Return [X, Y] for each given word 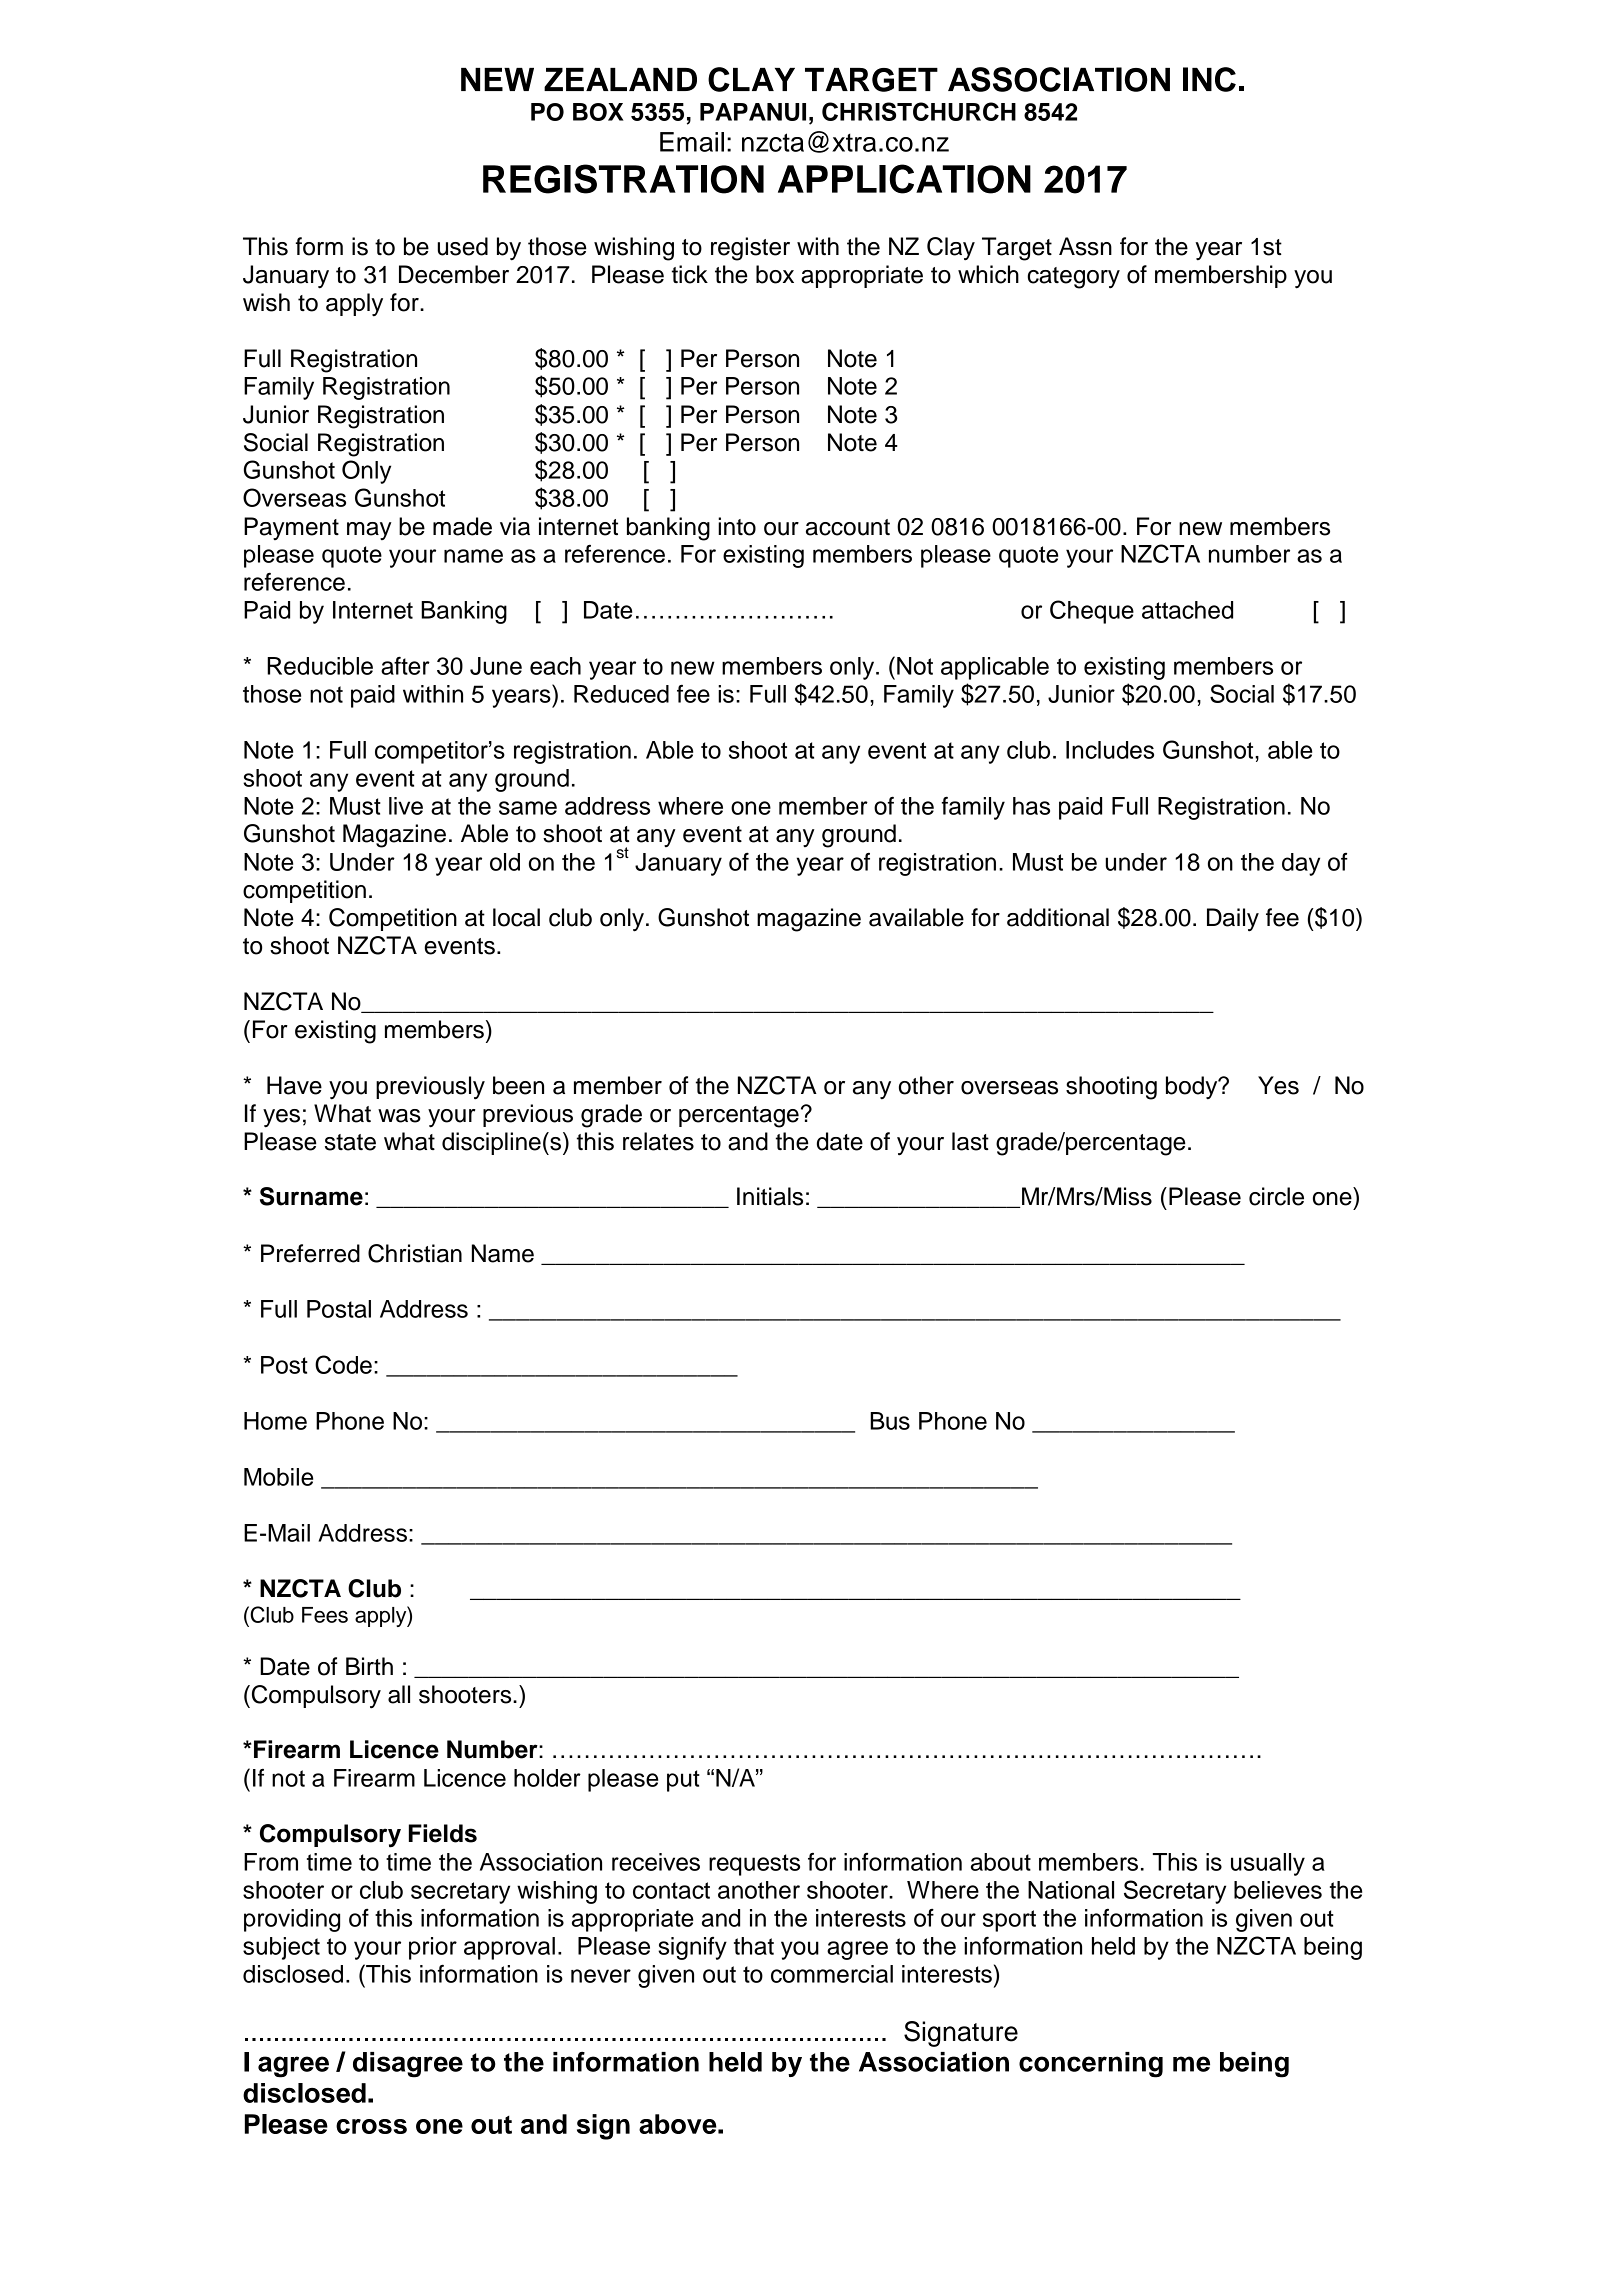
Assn [1085, 246]
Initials [770, 1196]
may [369, 531]
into [737, 526]
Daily [1233, 920]
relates [658, 1141]
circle [1276, 1196]
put [683, 1781]
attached [1187, 610]
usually [1268, 1864]
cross [371, 2126]
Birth [369, 1666]
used [462, 246]
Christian [415, 1253]
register [750, 249]
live [406, 806]
